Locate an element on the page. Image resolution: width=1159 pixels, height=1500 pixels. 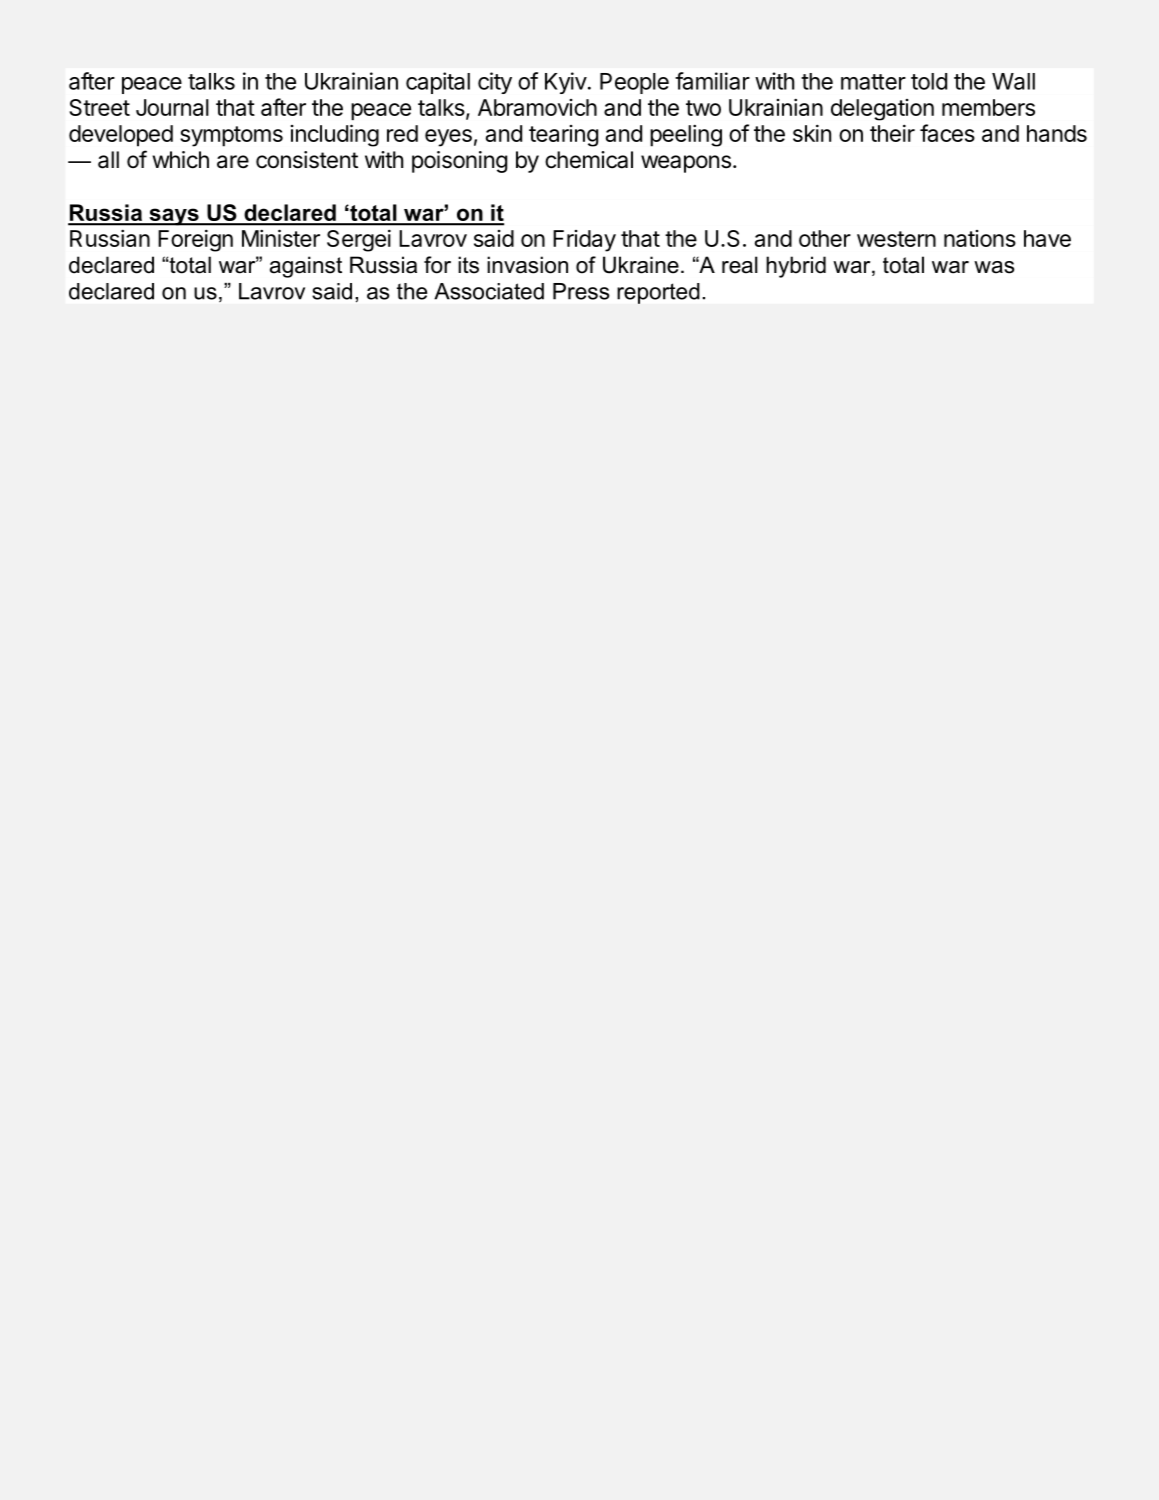
which is located at coordinates (180, 160).
